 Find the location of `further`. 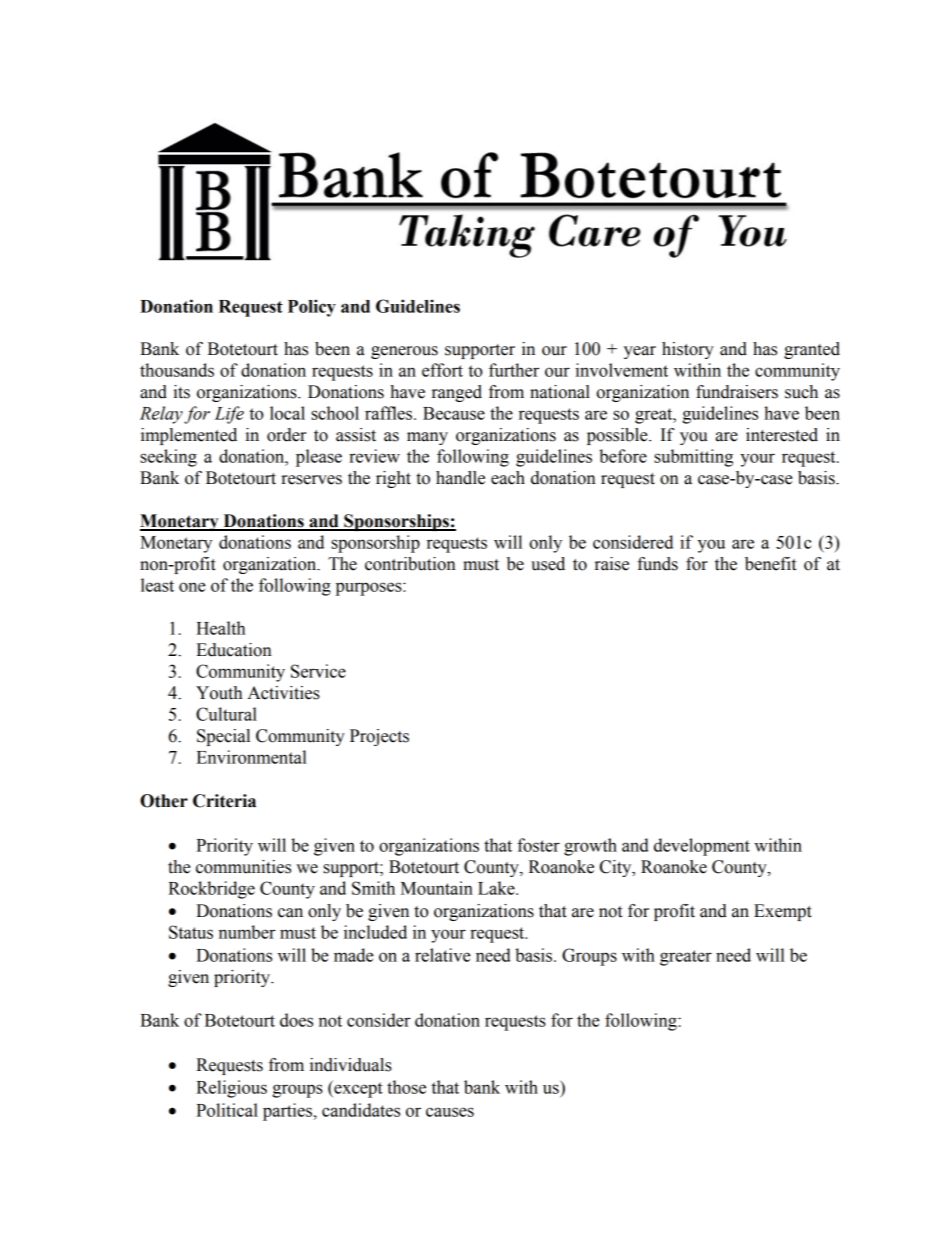

further is located at coordinates (514, 370).
